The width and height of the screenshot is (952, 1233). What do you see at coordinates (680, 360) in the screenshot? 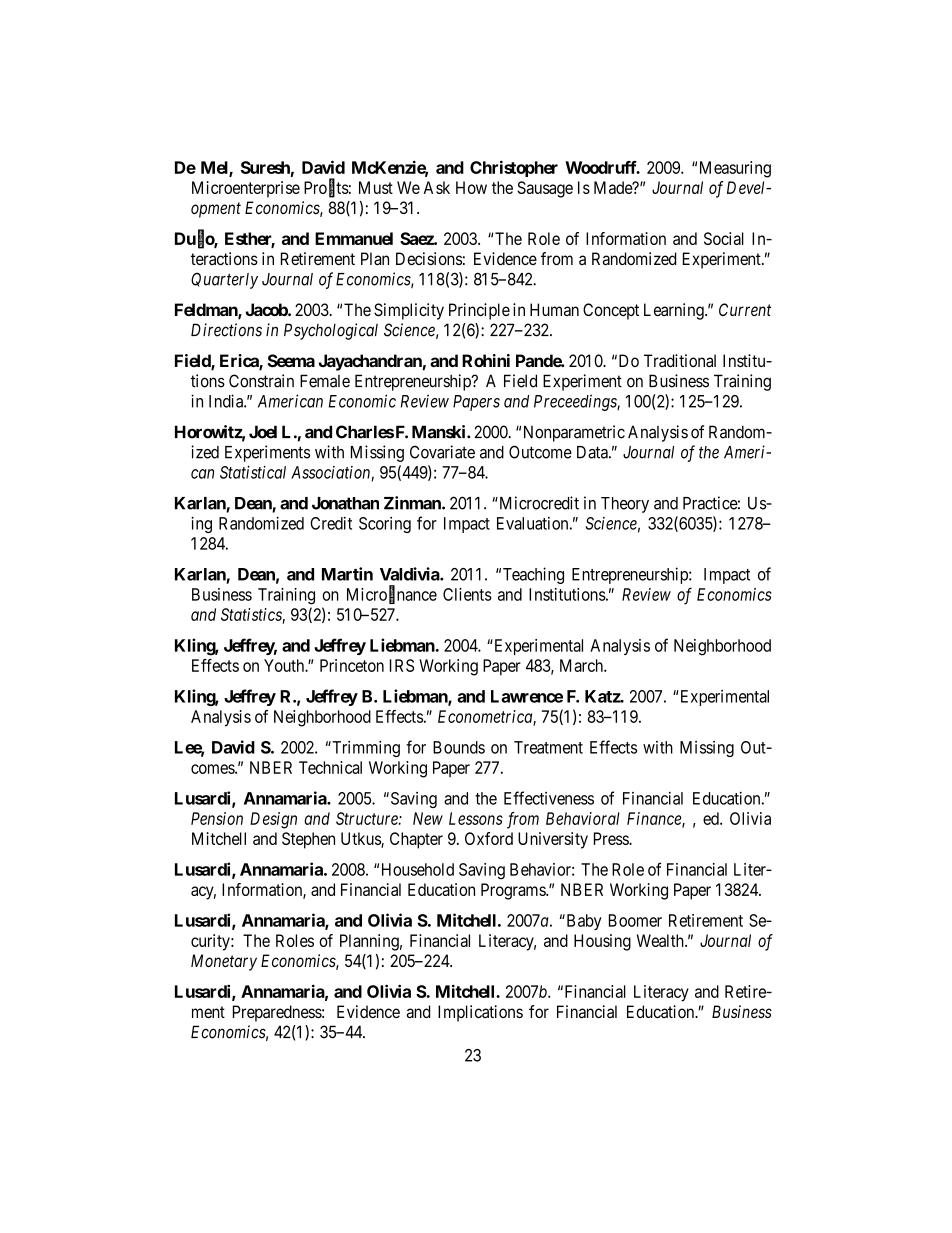
I see `Traditional` at bounding box center [680, 360].
